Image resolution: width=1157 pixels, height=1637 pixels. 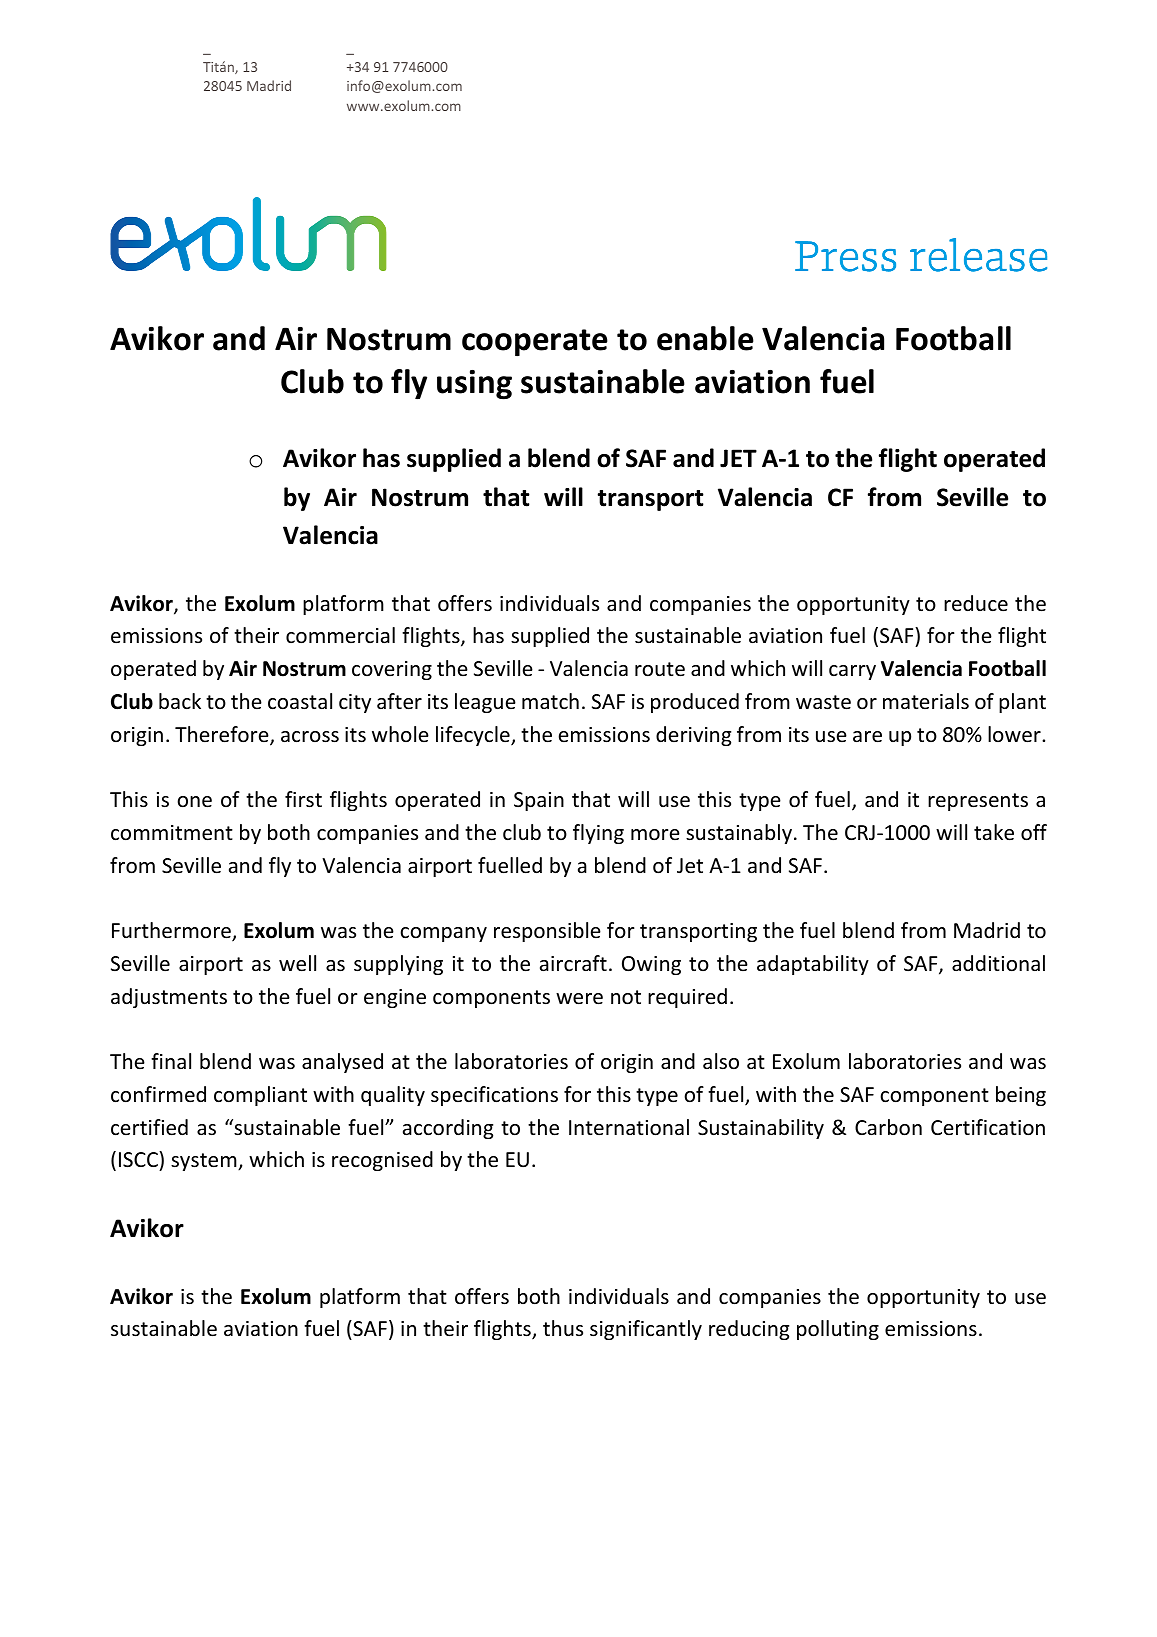 I want to click on system, so click(x=205, y=1162).
